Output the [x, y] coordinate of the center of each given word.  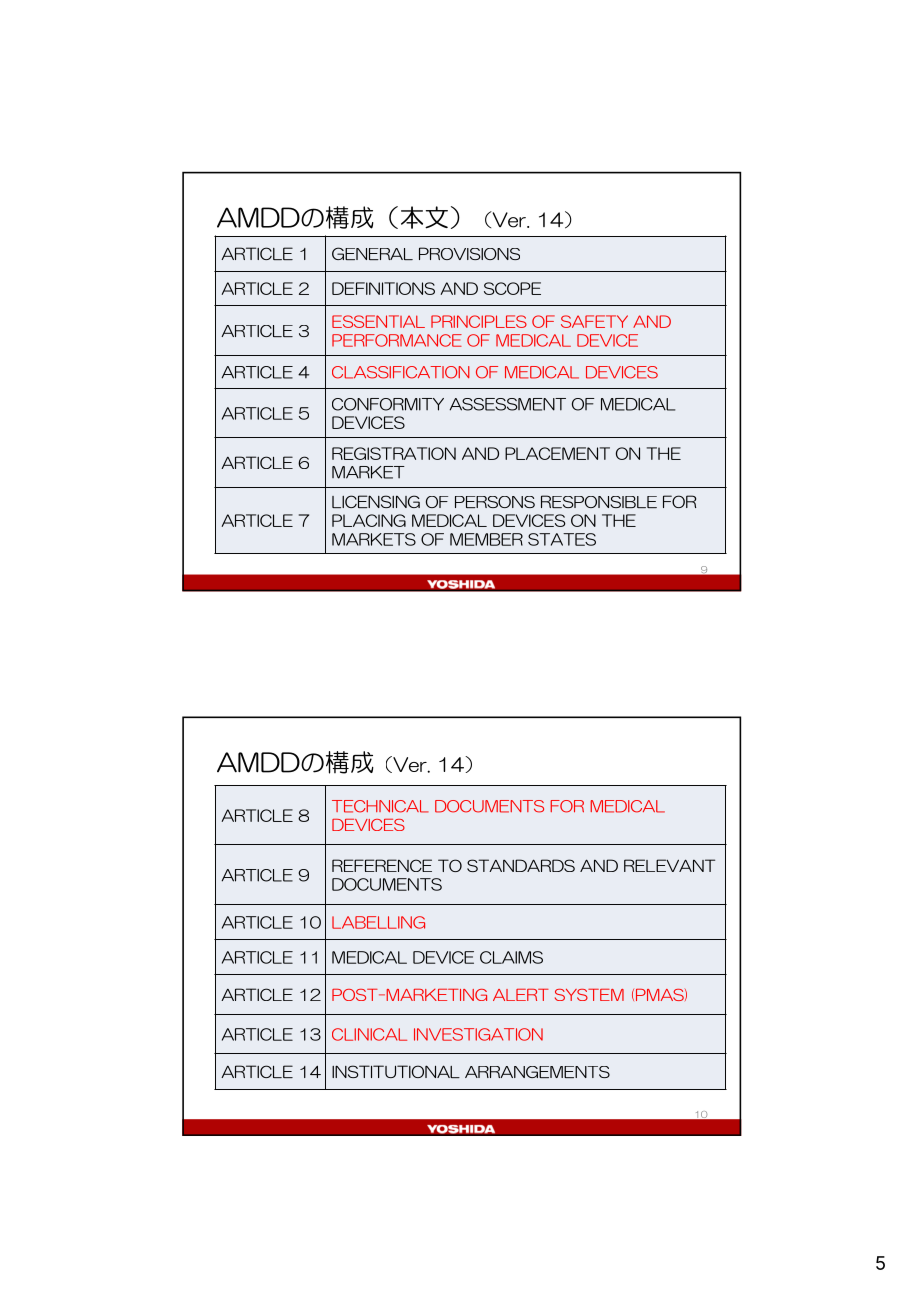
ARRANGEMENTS [537, 1072]
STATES [562, 539]
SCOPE [512, 288]
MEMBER [486, 539]
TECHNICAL [380, 806]
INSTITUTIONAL [396, 1071]
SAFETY [594, 321]
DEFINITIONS [383, 288]
